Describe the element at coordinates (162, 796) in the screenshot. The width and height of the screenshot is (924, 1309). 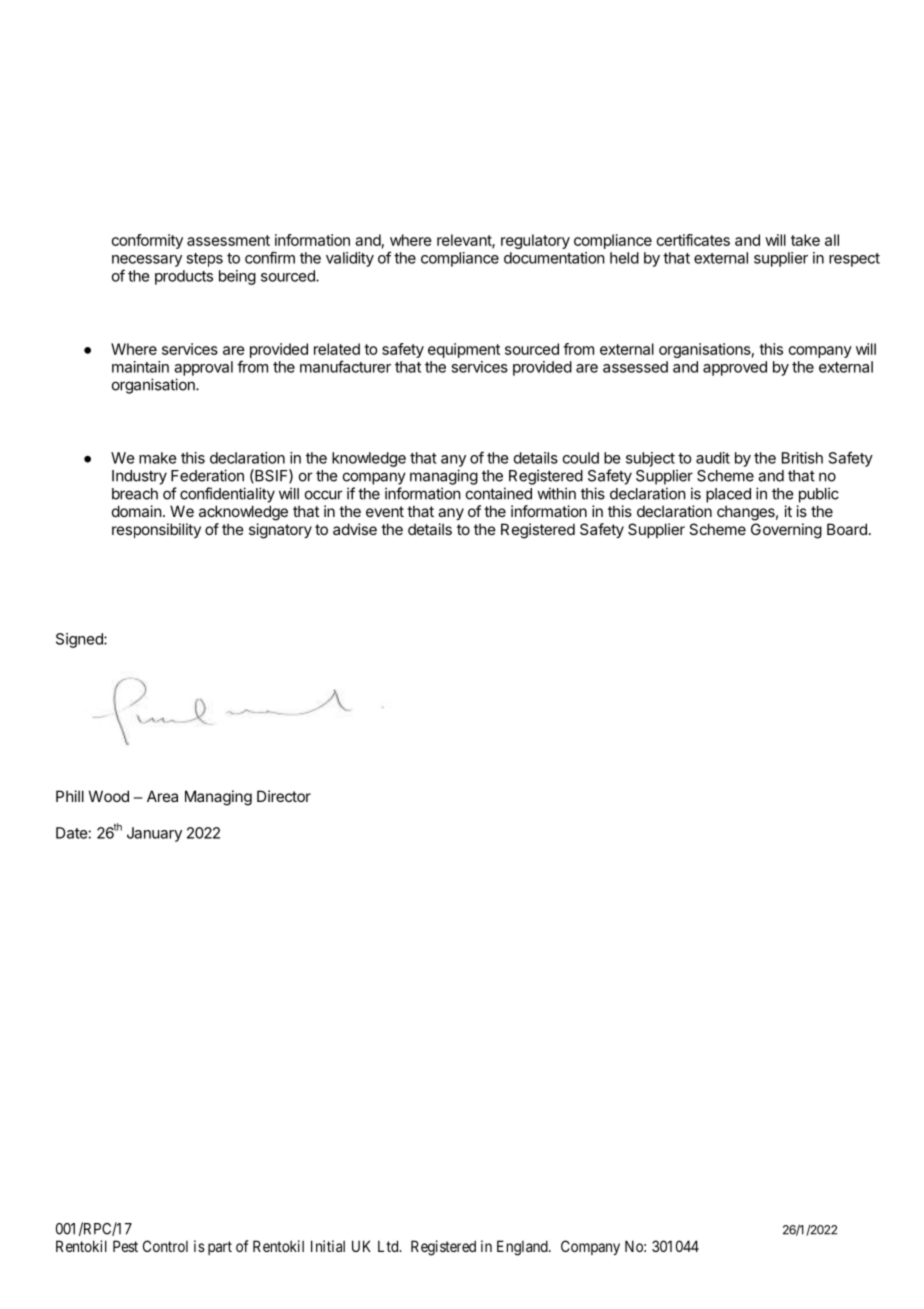
I see `Area` at that location.
